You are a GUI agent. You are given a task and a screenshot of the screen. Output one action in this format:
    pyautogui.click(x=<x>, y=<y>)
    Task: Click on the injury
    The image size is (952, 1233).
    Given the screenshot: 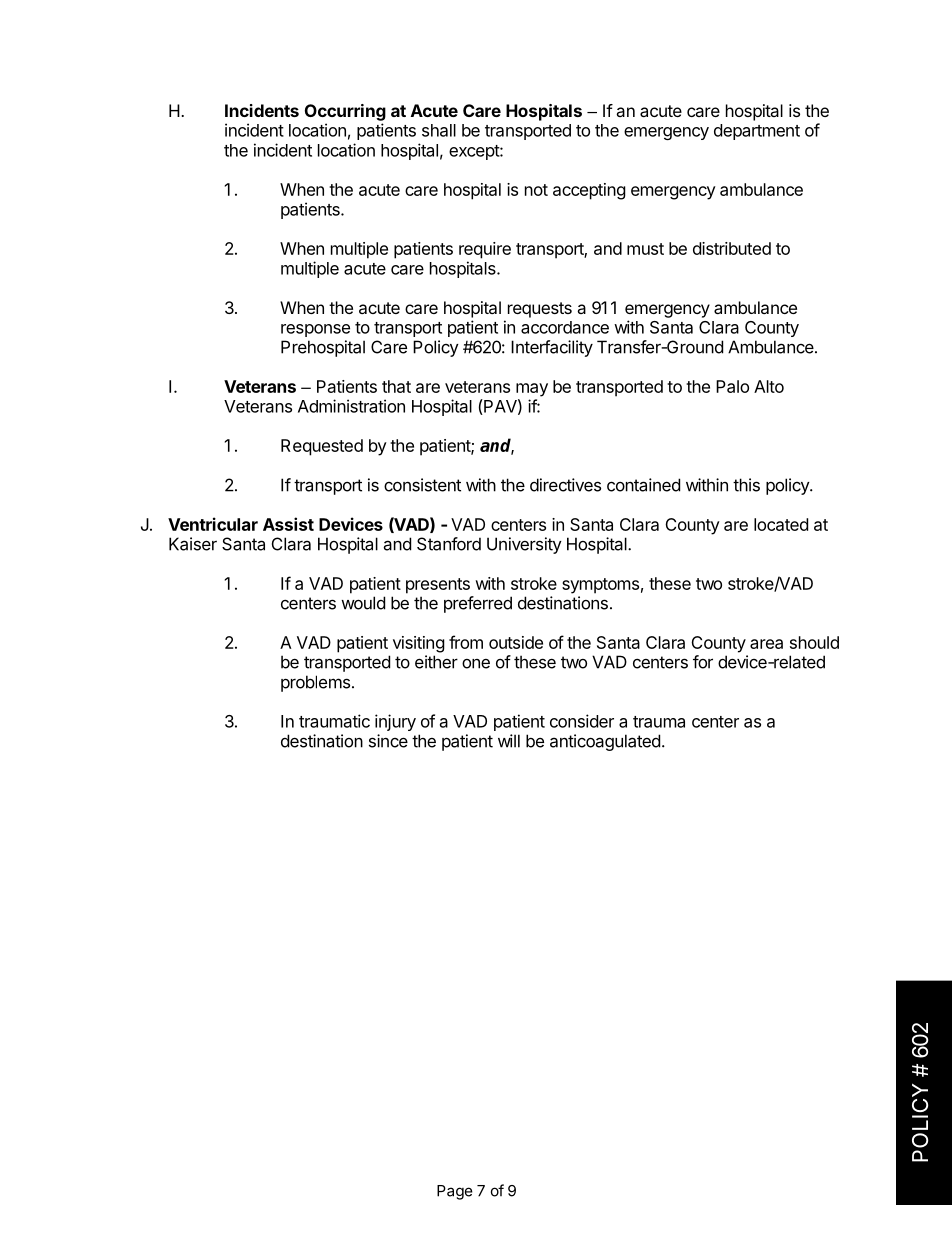 What is the action you would take?
    pyautogui.click(x=395, y=722)
